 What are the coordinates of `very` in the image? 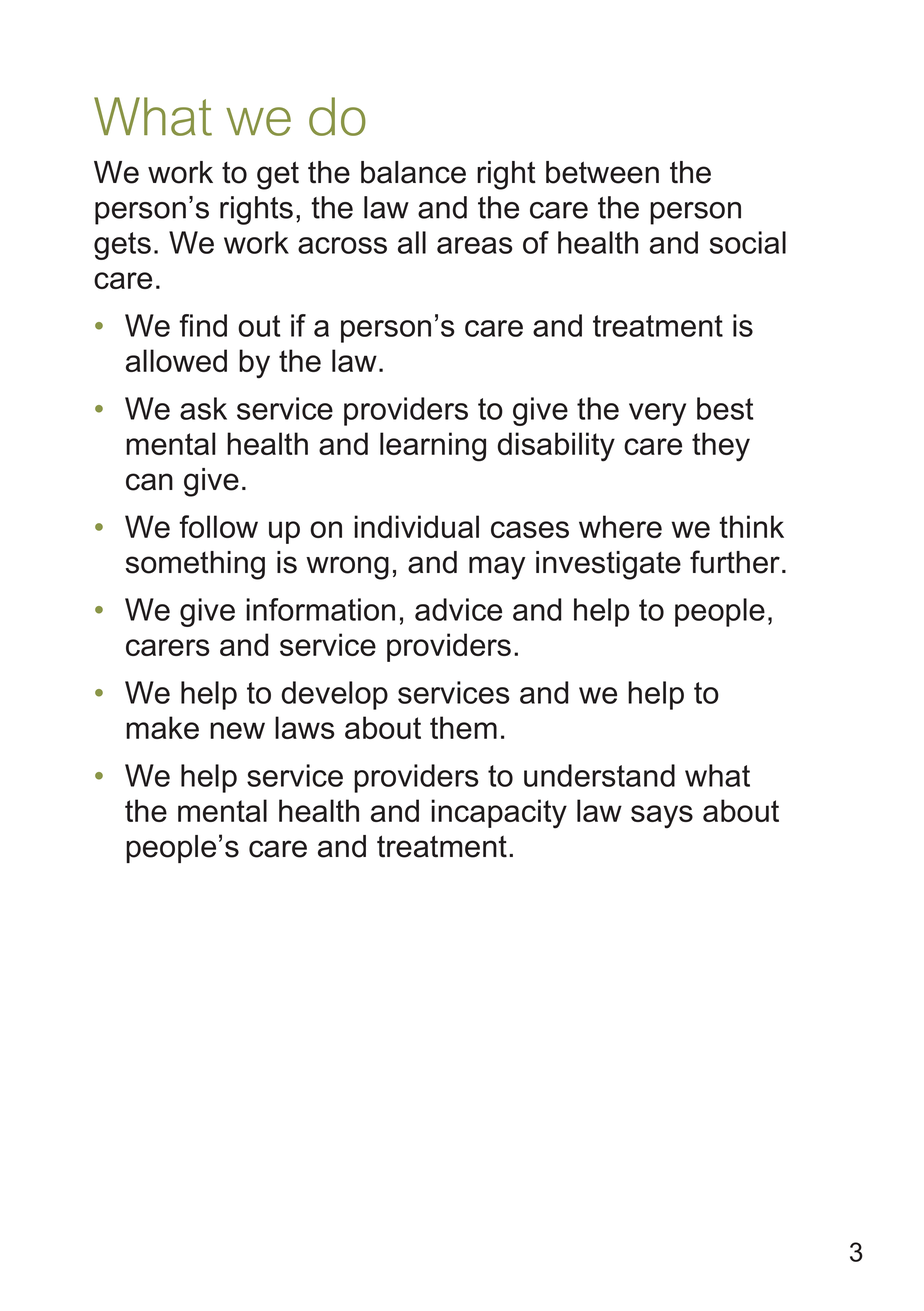 It's located at (657, 414).
